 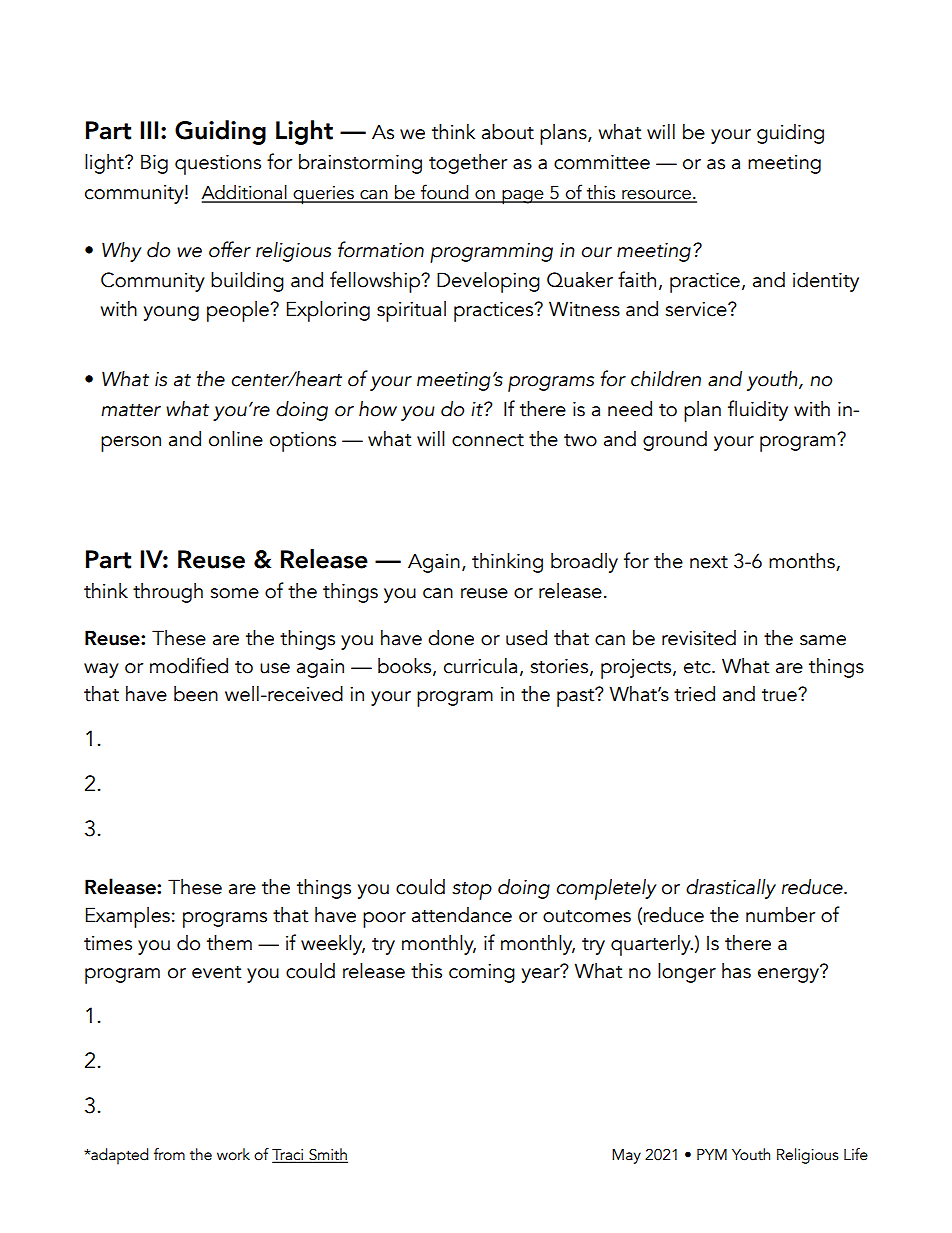 What do you see at coordinates (131, 410) in the image?
I see `matter` at bounding box center [131, 410].
